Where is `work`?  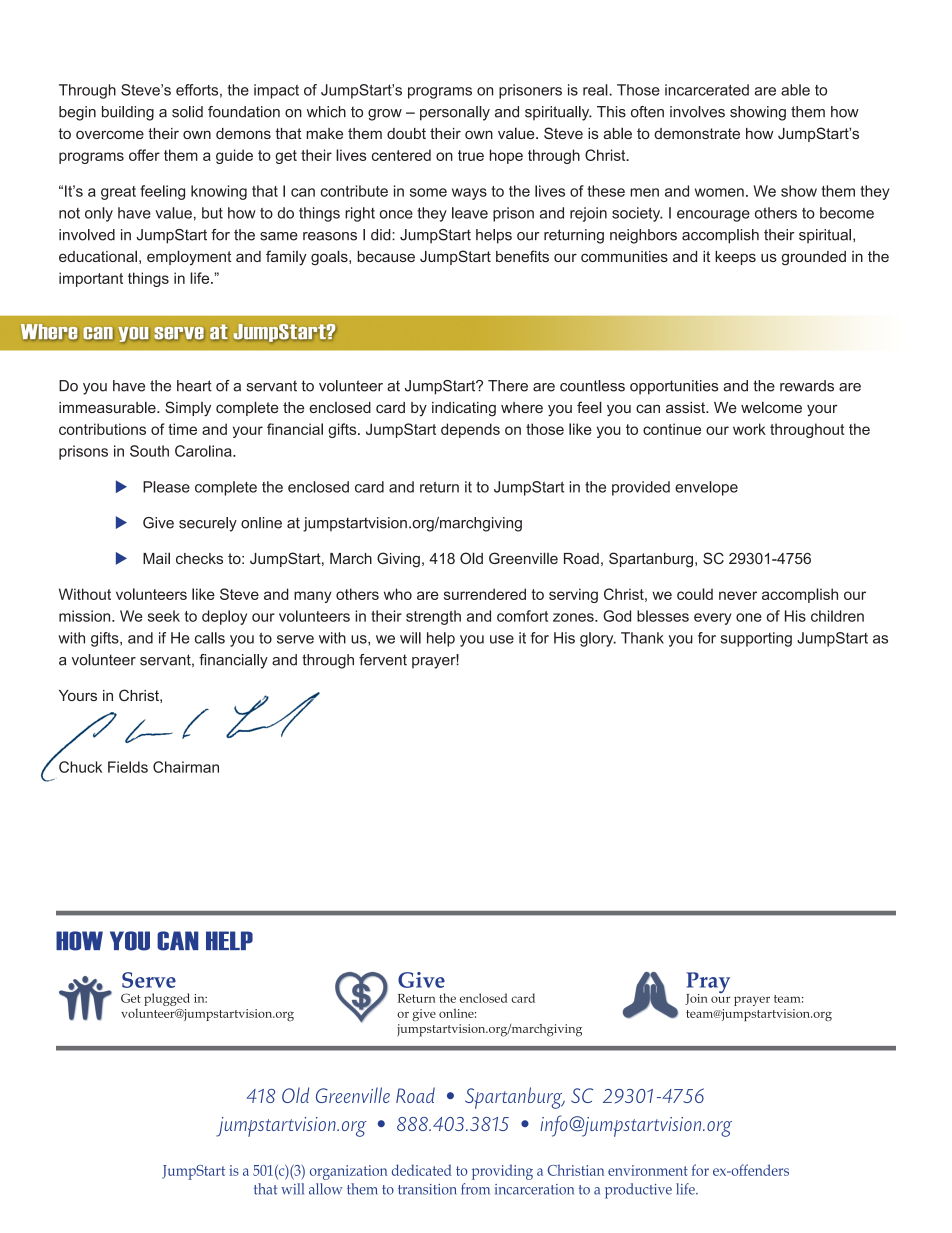
work is located at coordinates (749, 429).
